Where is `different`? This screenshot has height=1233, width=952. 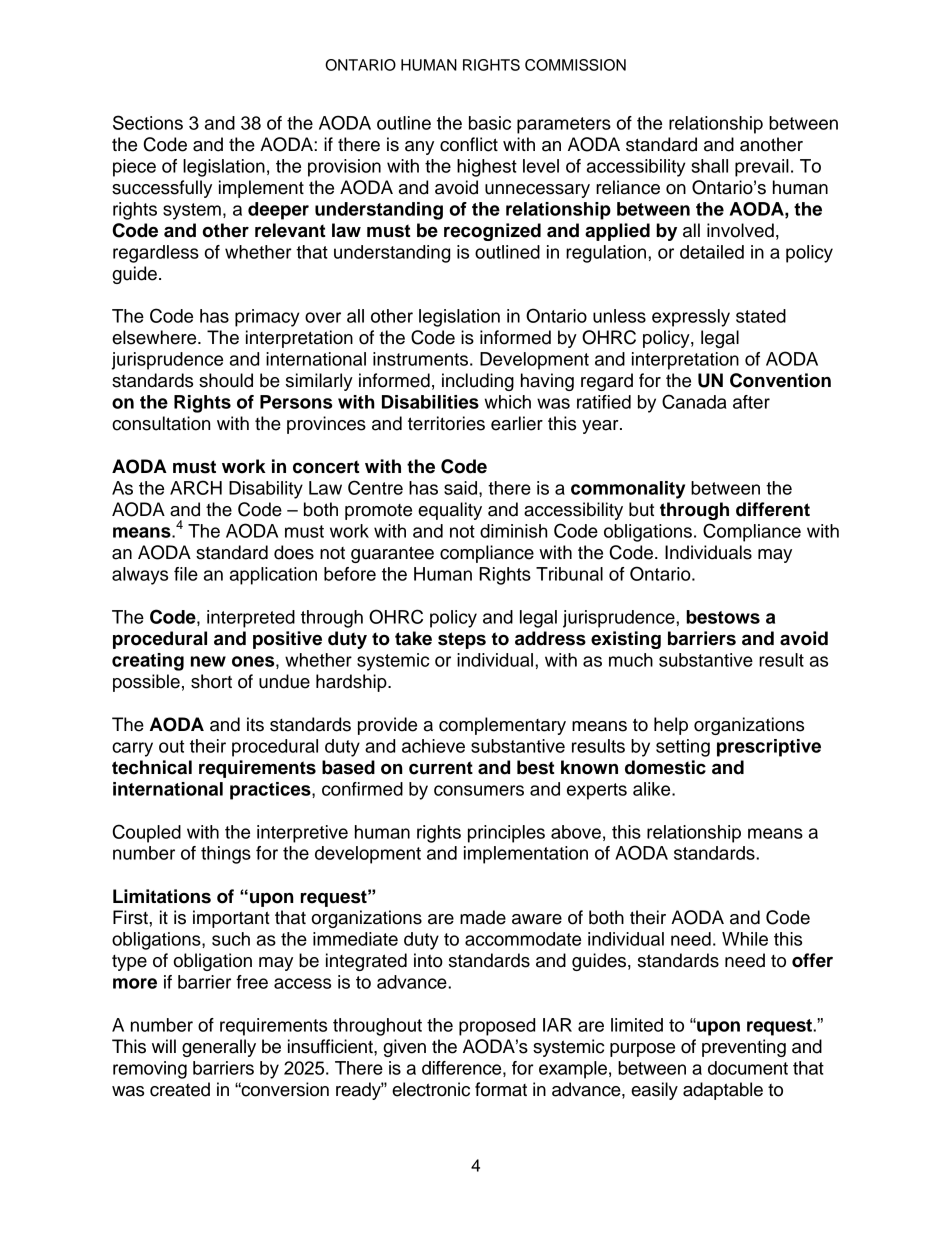 different is located at coordinates (773, 509).
